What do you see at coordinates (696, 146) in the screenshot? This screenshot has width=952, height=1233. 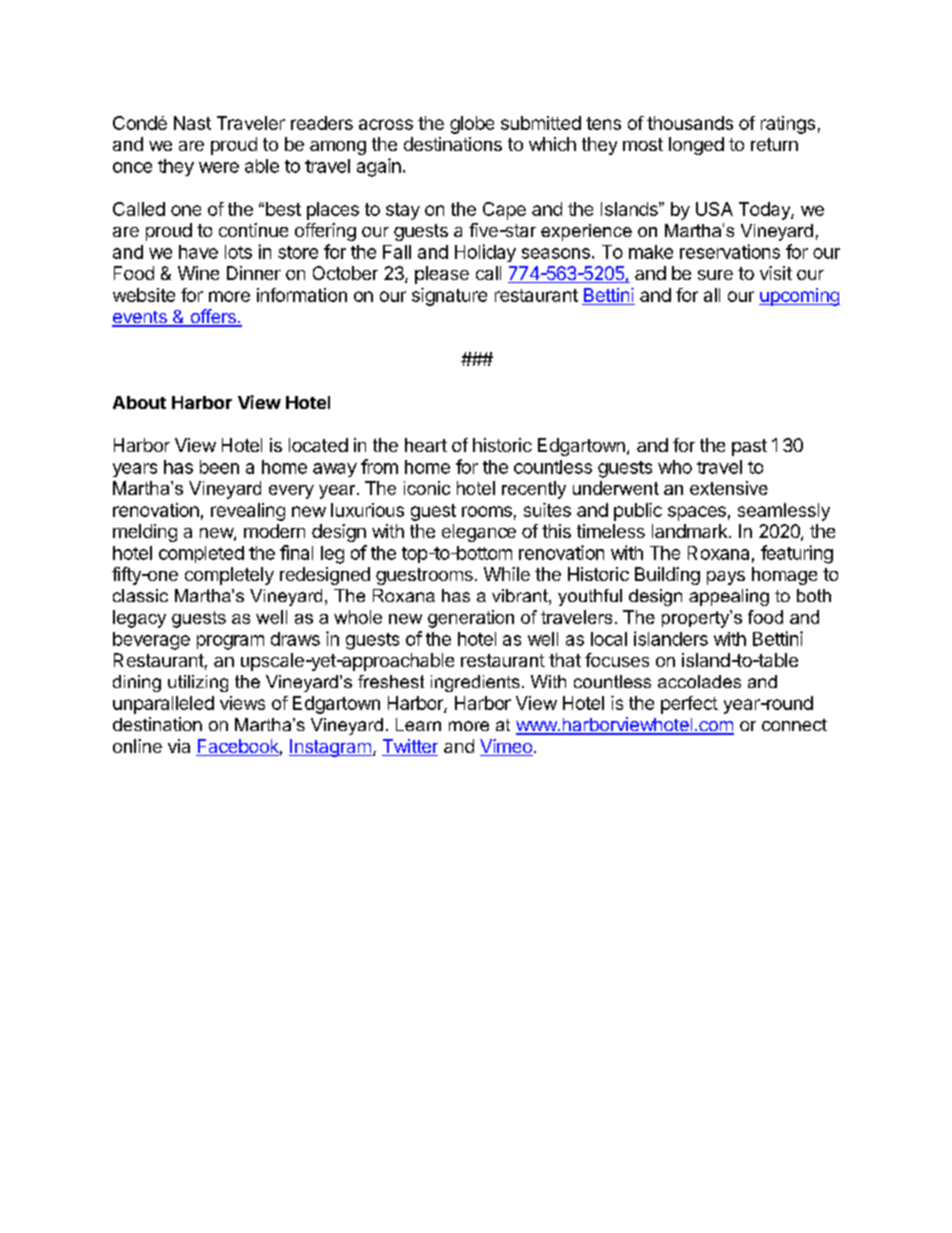 I see `longed` at bounding box center [696, 146].
